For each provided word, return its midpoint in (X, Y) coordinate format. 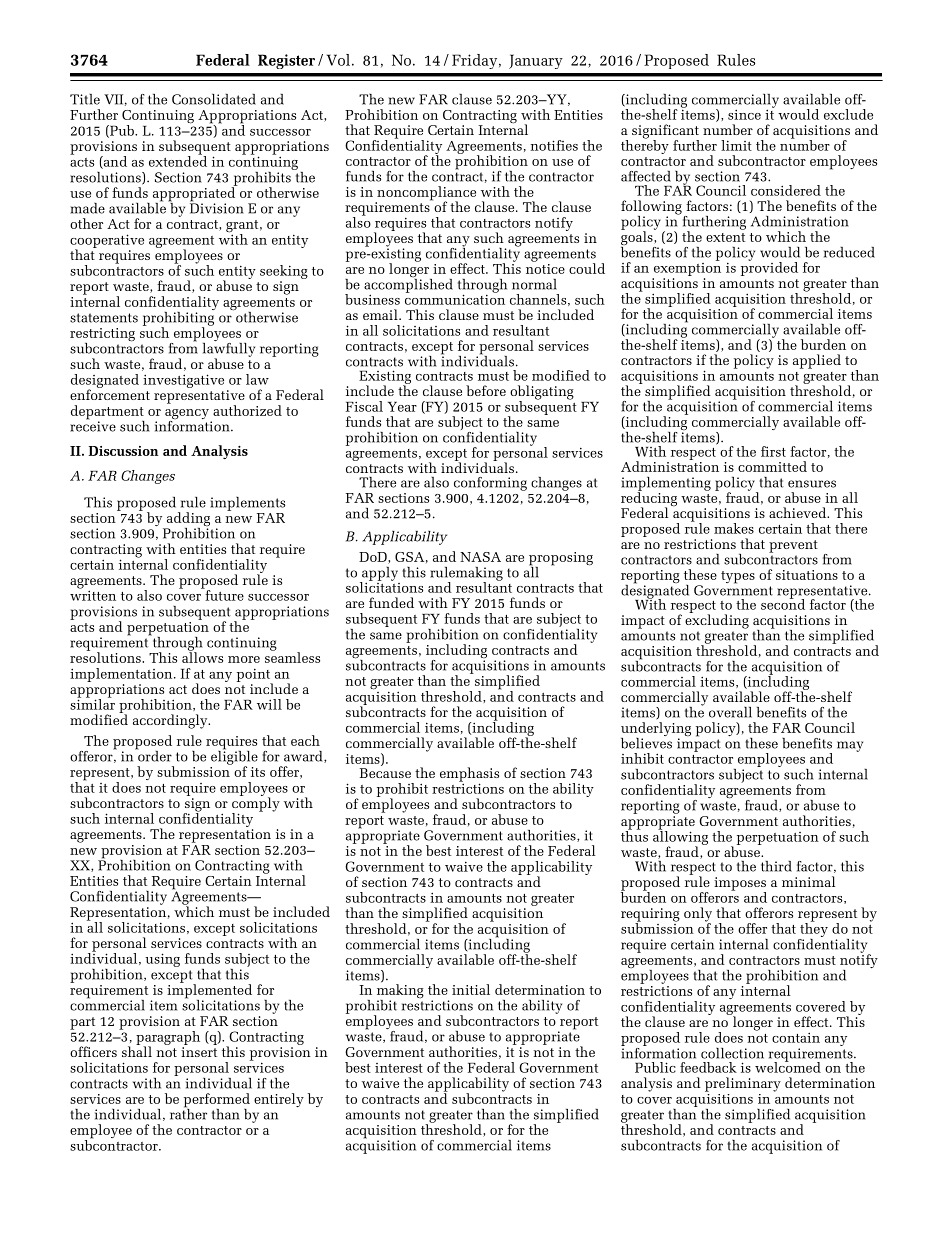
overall (730, 712)
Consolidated (214, 99)
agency (187, 415)
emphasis (469, 775)
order (154, 755)
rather (188, 1113)
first (773, 451)
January (536, 61)
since (744, 114)
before (486, 390)
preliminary (743, 1084)
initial (471, 989)
